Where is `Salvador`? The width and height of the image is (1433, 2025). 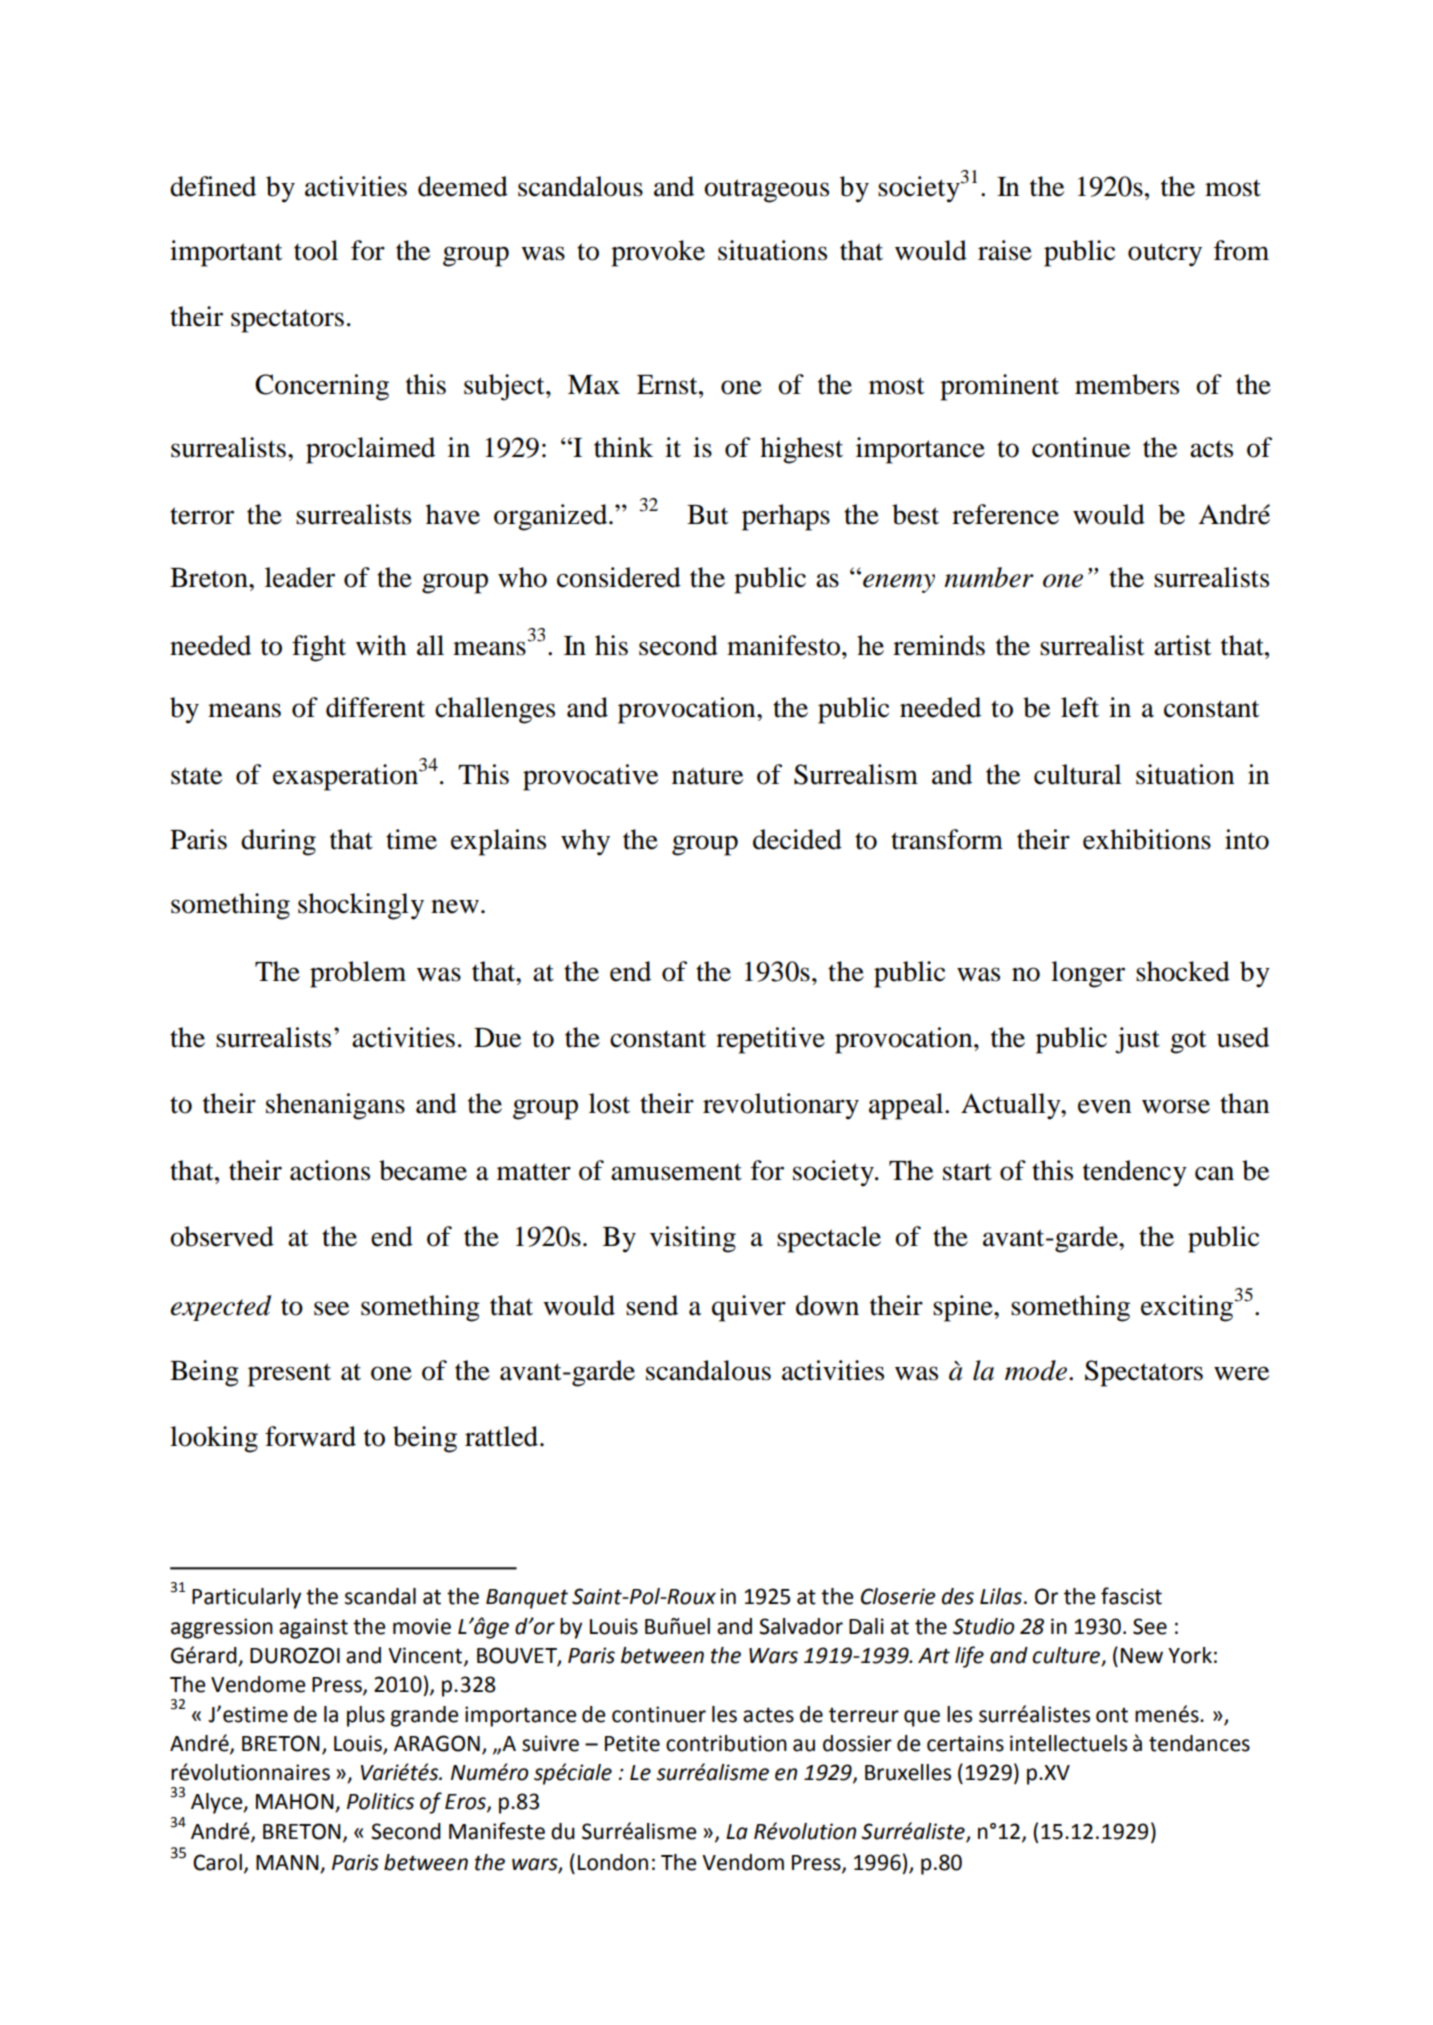
Salvador is located at coordinates (801, 1626).
